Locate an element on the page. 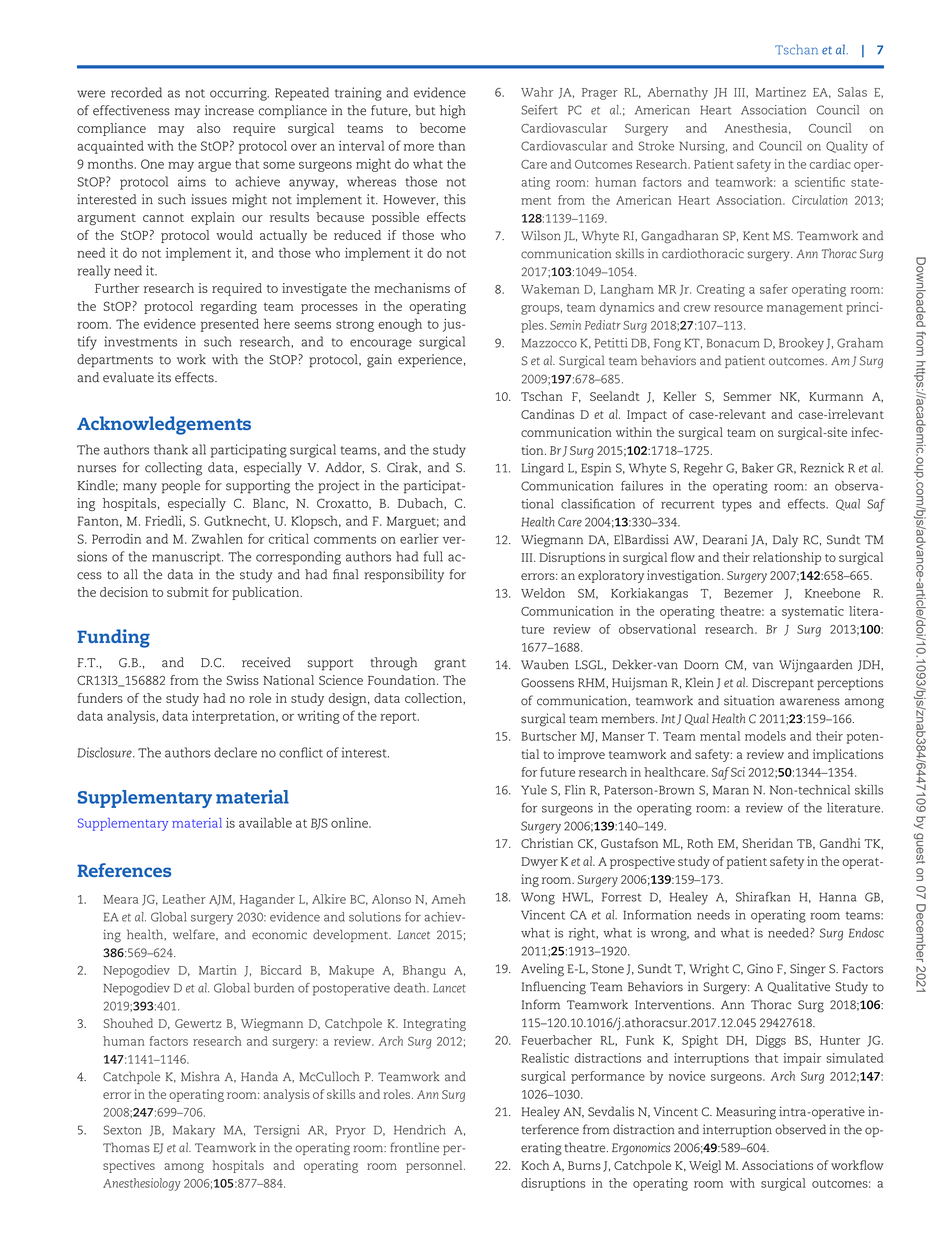 The width and height of the image is (952, 1251). Wong is located at coordinates (538, 898).
